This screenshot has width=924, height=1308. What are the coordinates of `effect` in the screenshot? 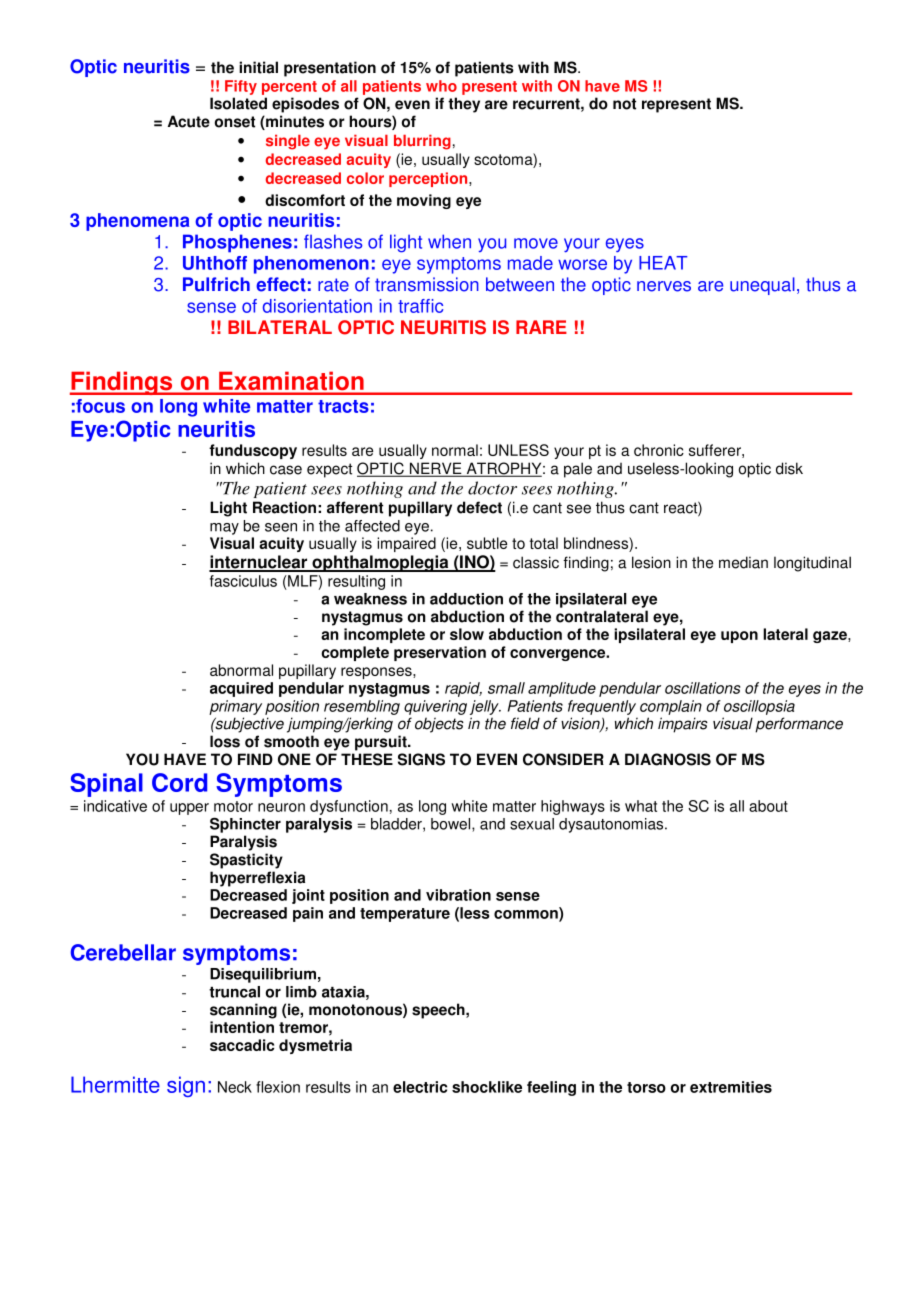 It's located at (281, 284).
